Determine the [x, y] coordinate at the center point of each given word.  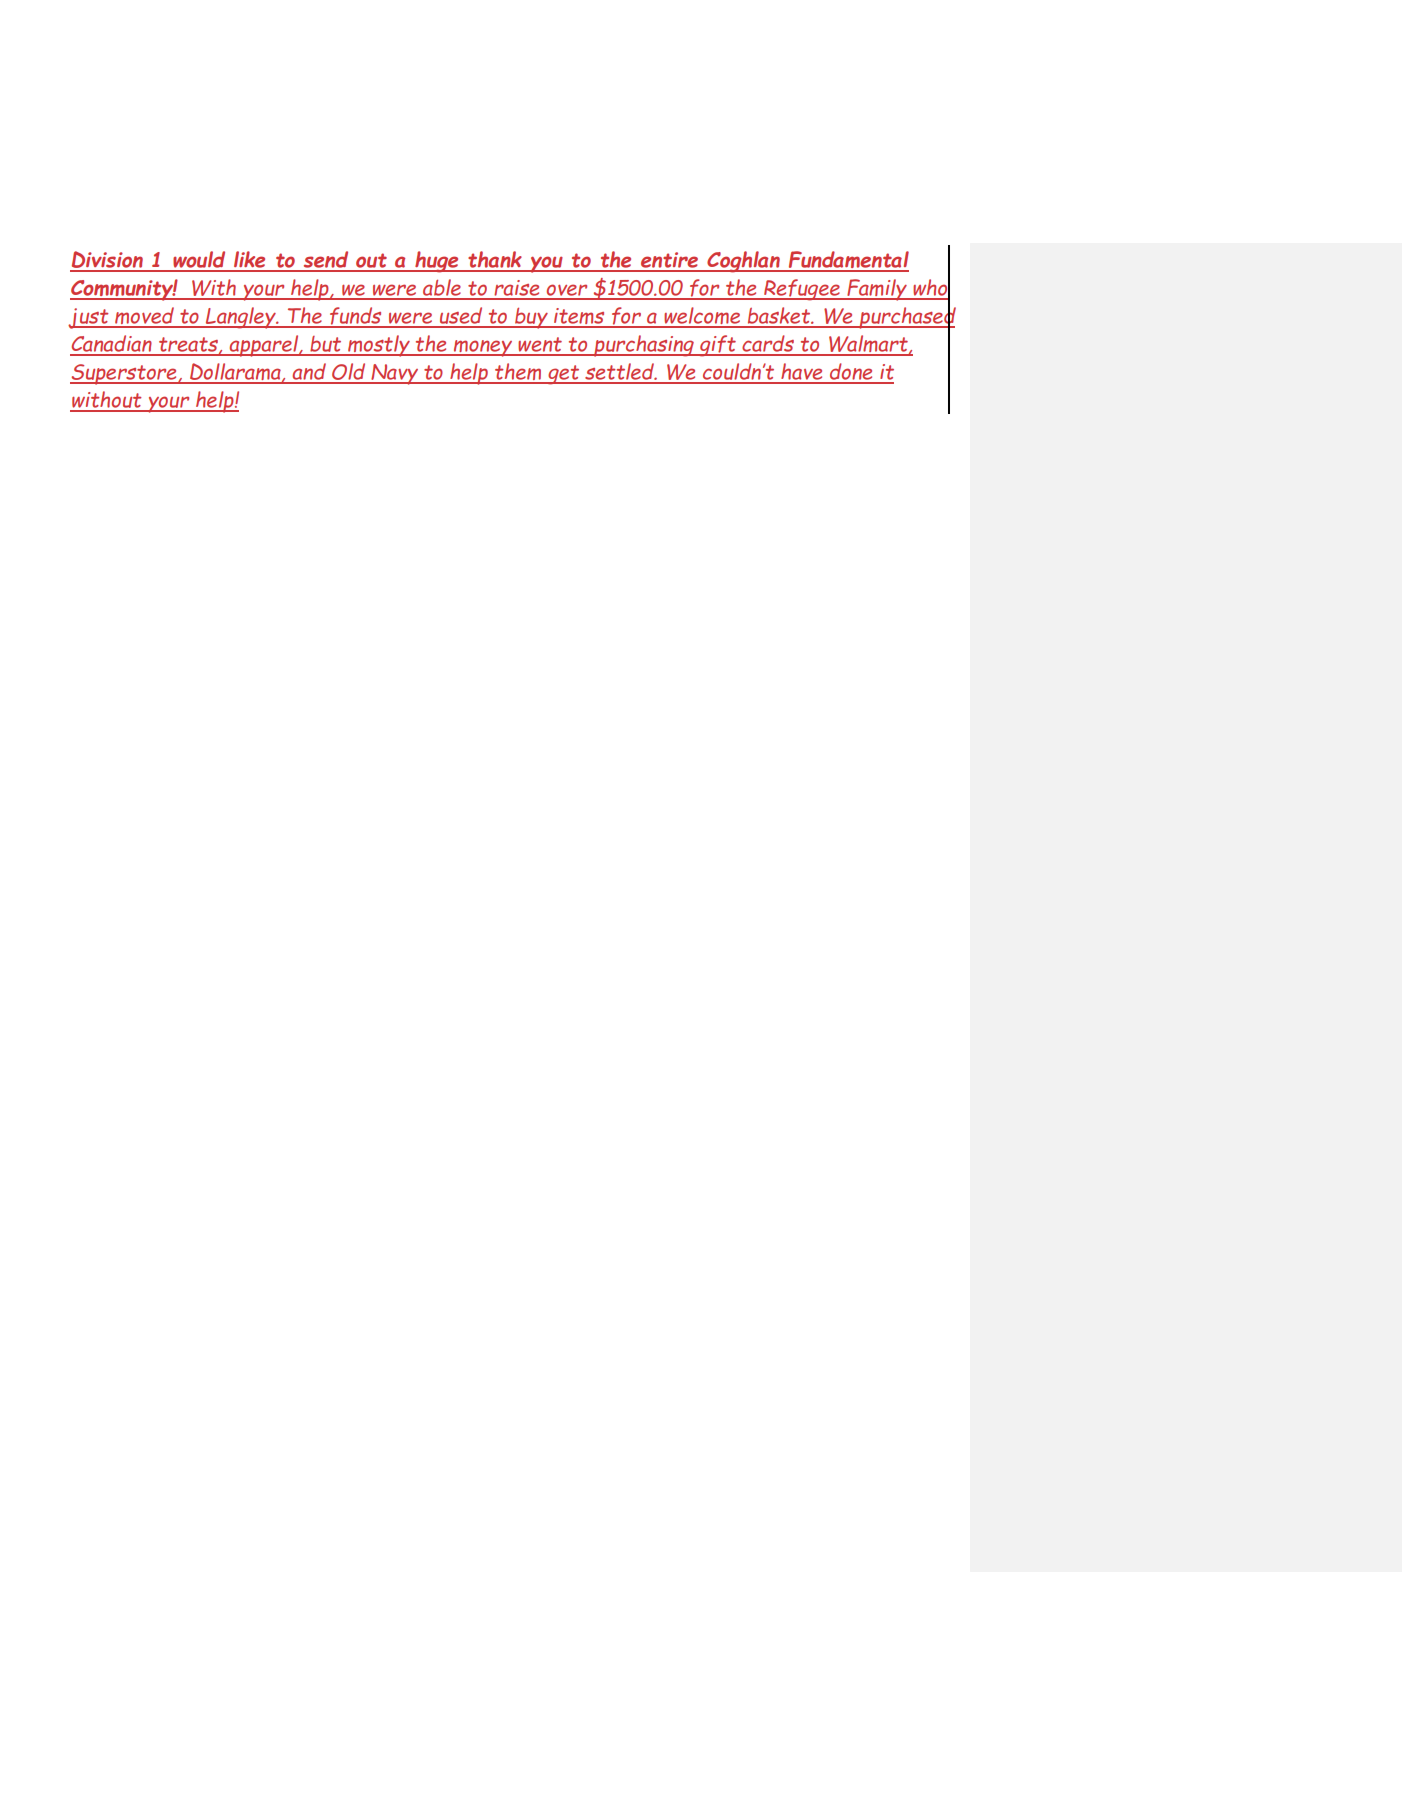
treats [188, 346]
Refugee [802, 290]
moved [145, 317]
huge [437, 262]
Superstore [124, 374]
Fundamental [848, 261]
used [461, 317]
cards [768, 345]
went [540, 346]
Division [107, 261]
